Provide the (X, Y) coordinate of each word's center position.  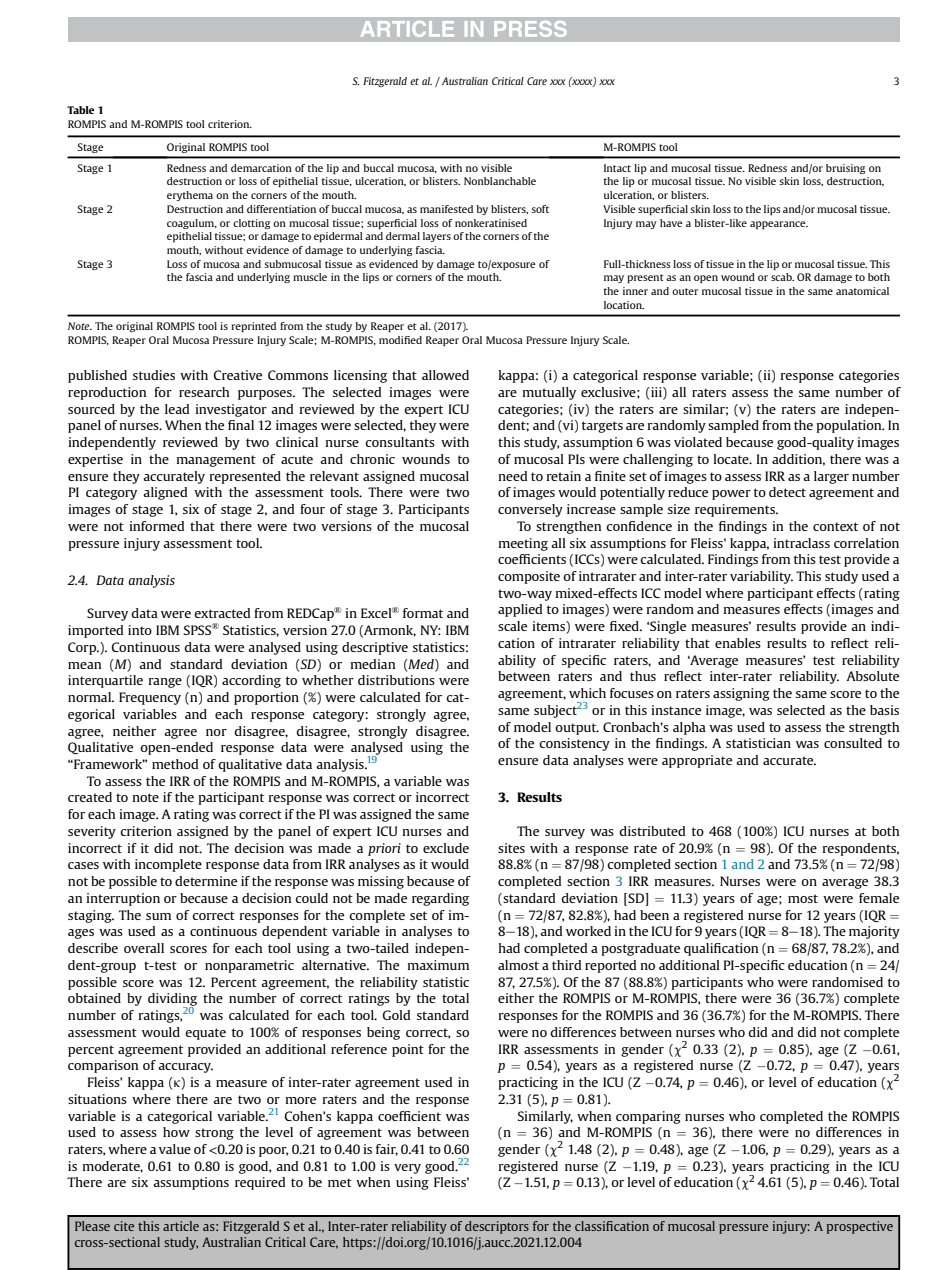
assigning (741, 694)
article (181, 1226)
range (165, 683)
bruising (845, 169)
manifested (446, 209)
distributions (396, 680)
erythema (190, 196)
